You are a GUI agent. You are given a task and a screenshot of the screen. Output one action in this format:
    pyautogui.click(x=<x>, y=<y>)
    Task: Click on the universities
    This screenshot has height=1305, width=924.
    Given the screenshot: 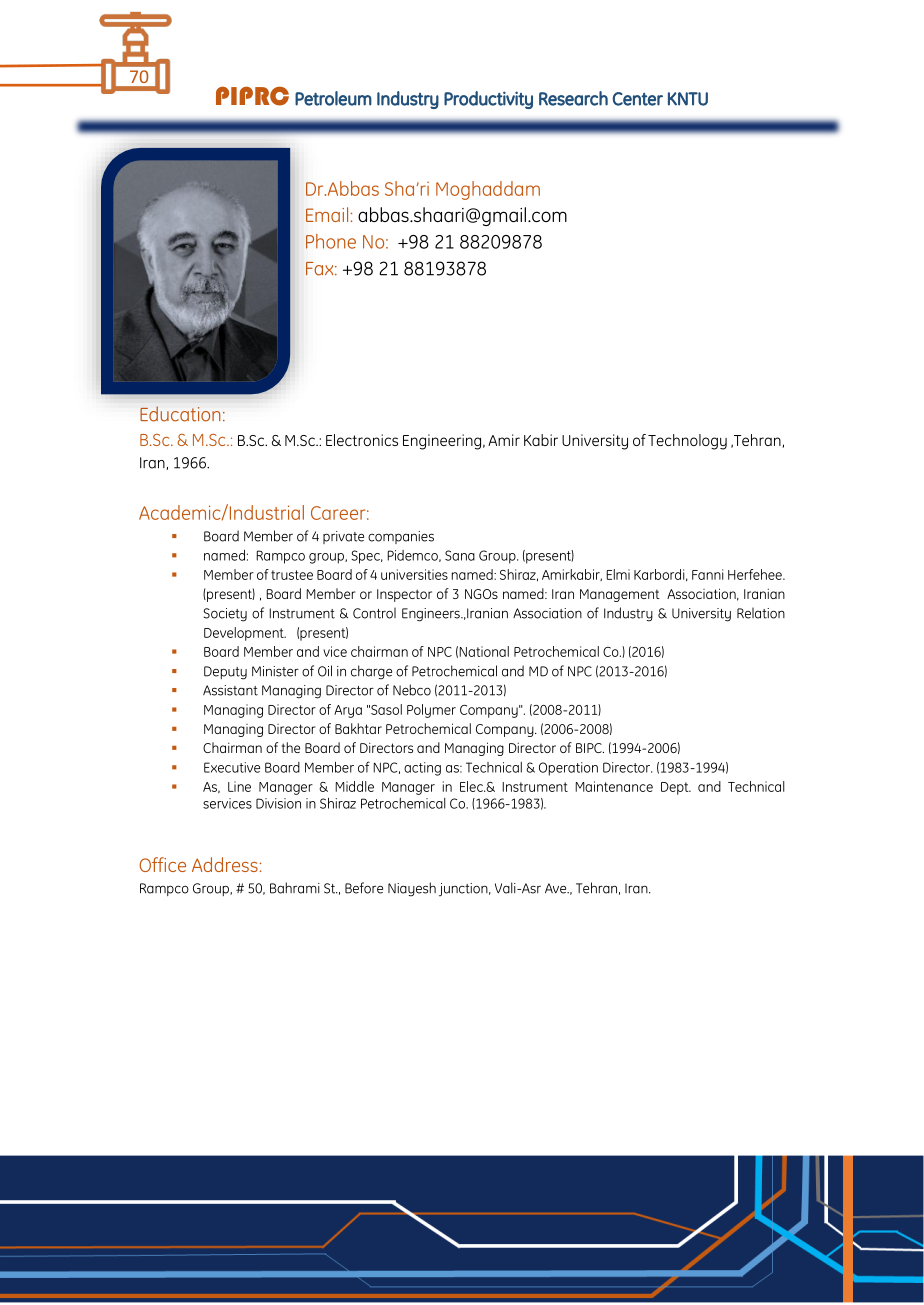 What is the action you would take?
    pyautogui.click(x=414, y=574)
